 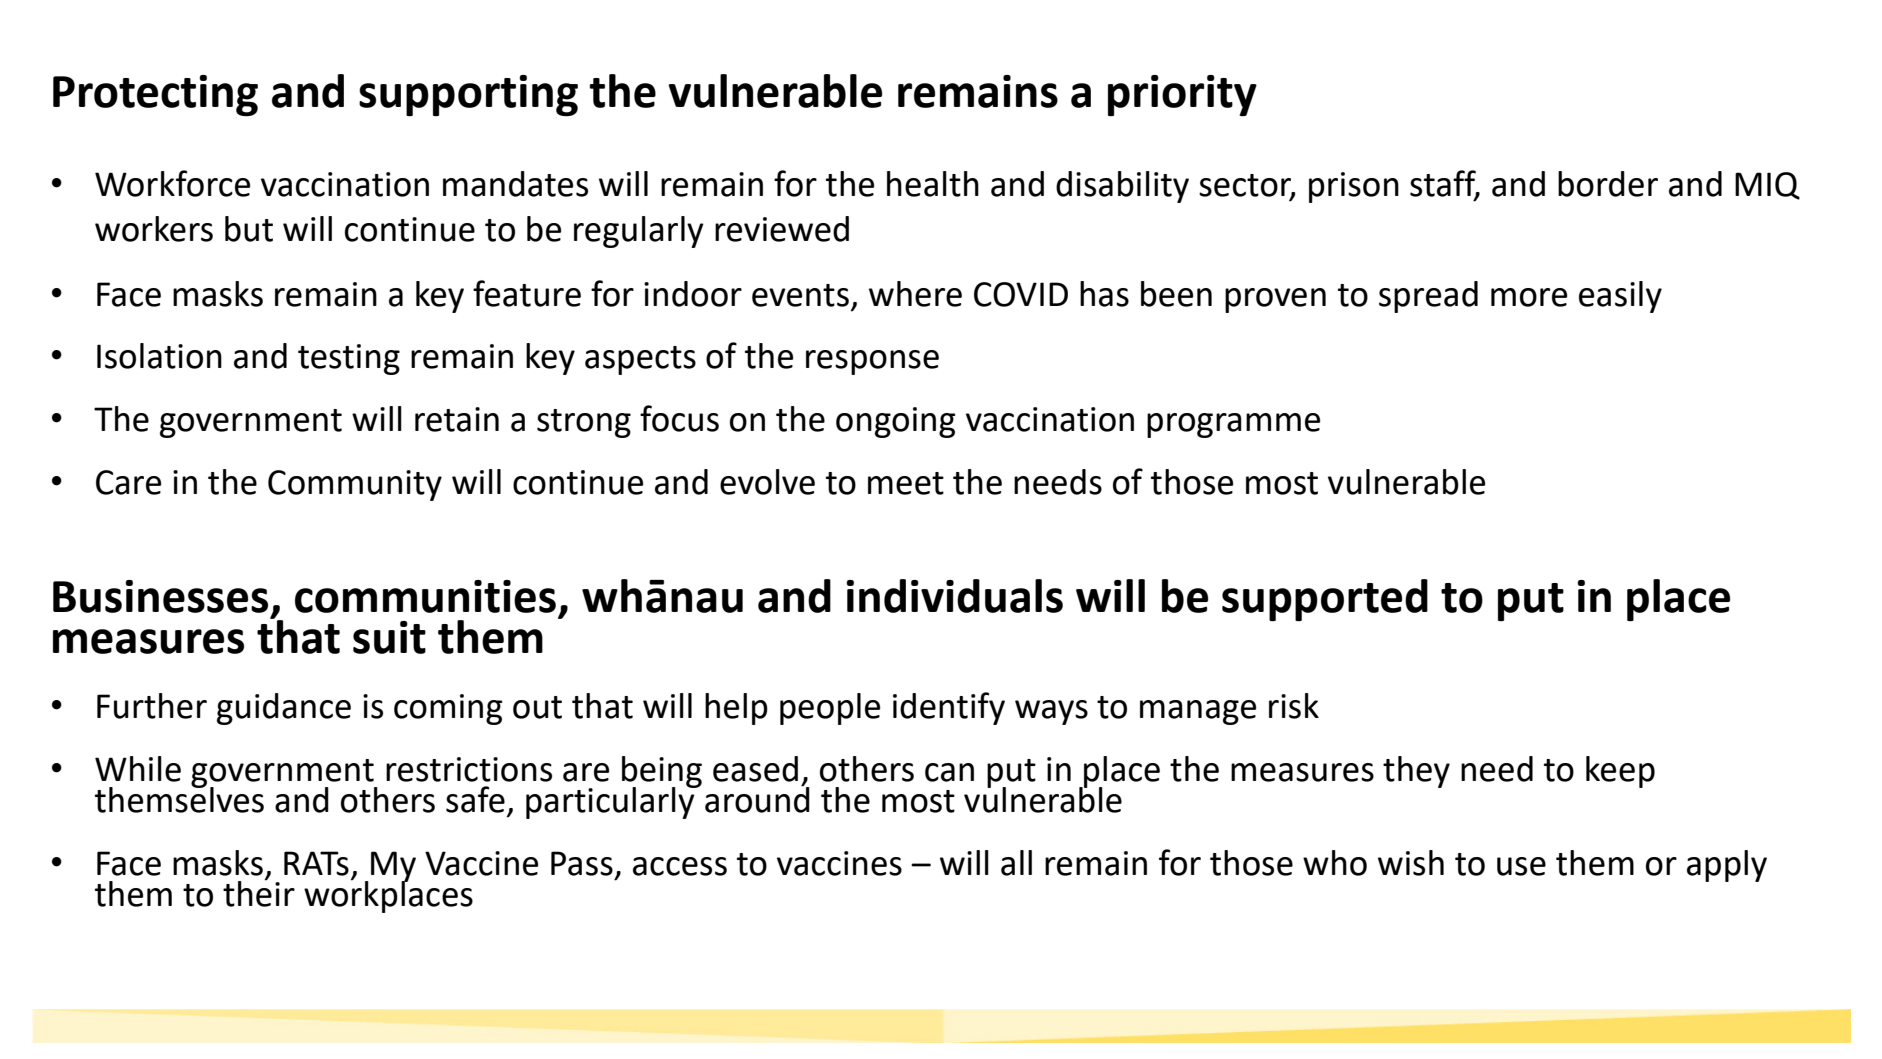 What do you see at coordinates (468, 95) in the screenshot?
I see `supporting` at bounding box center [468, 95].
